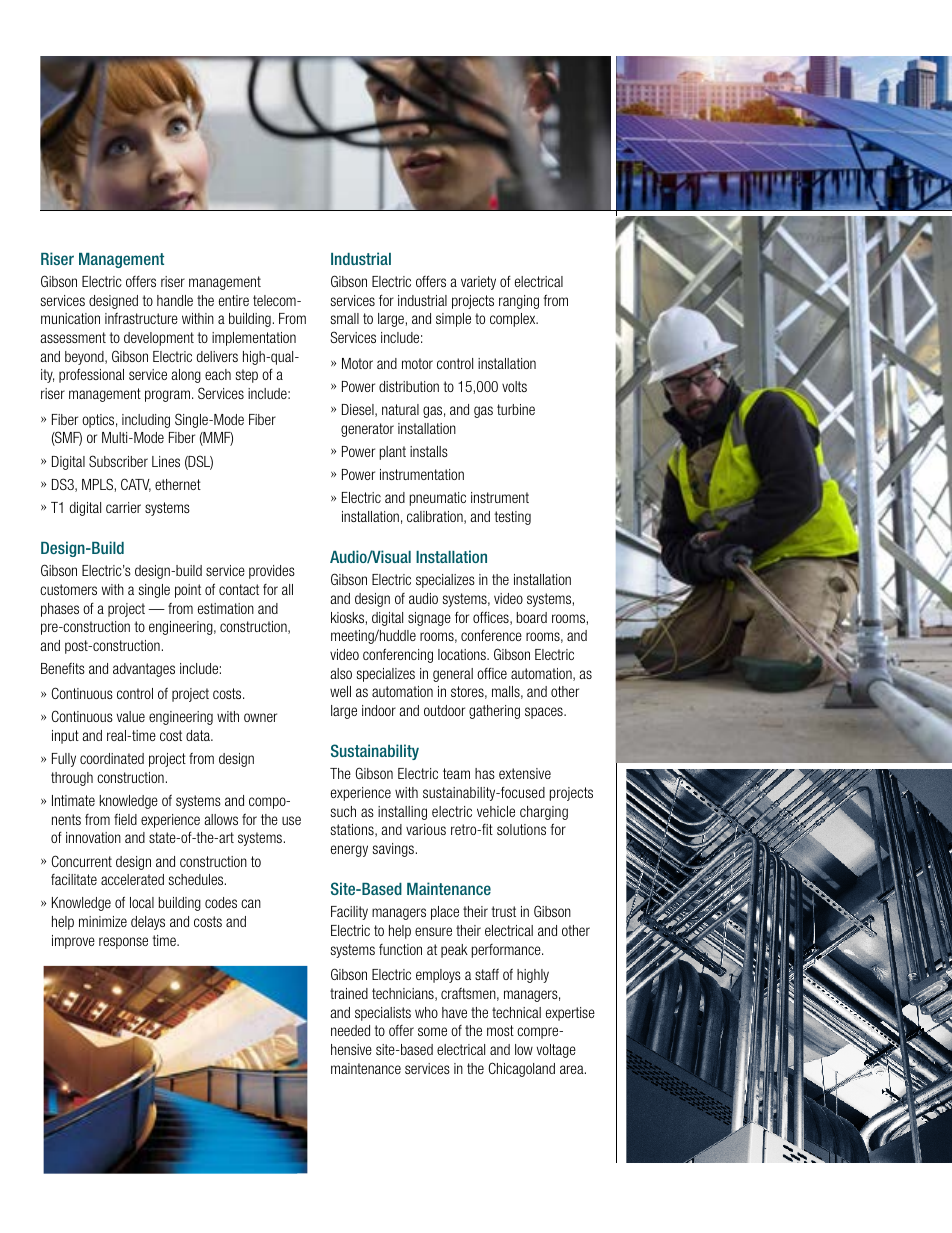 The height and width of the document is (1233, 952). Describe the element at coordinates (175, 300) in the document. I see `handle` at that location.
